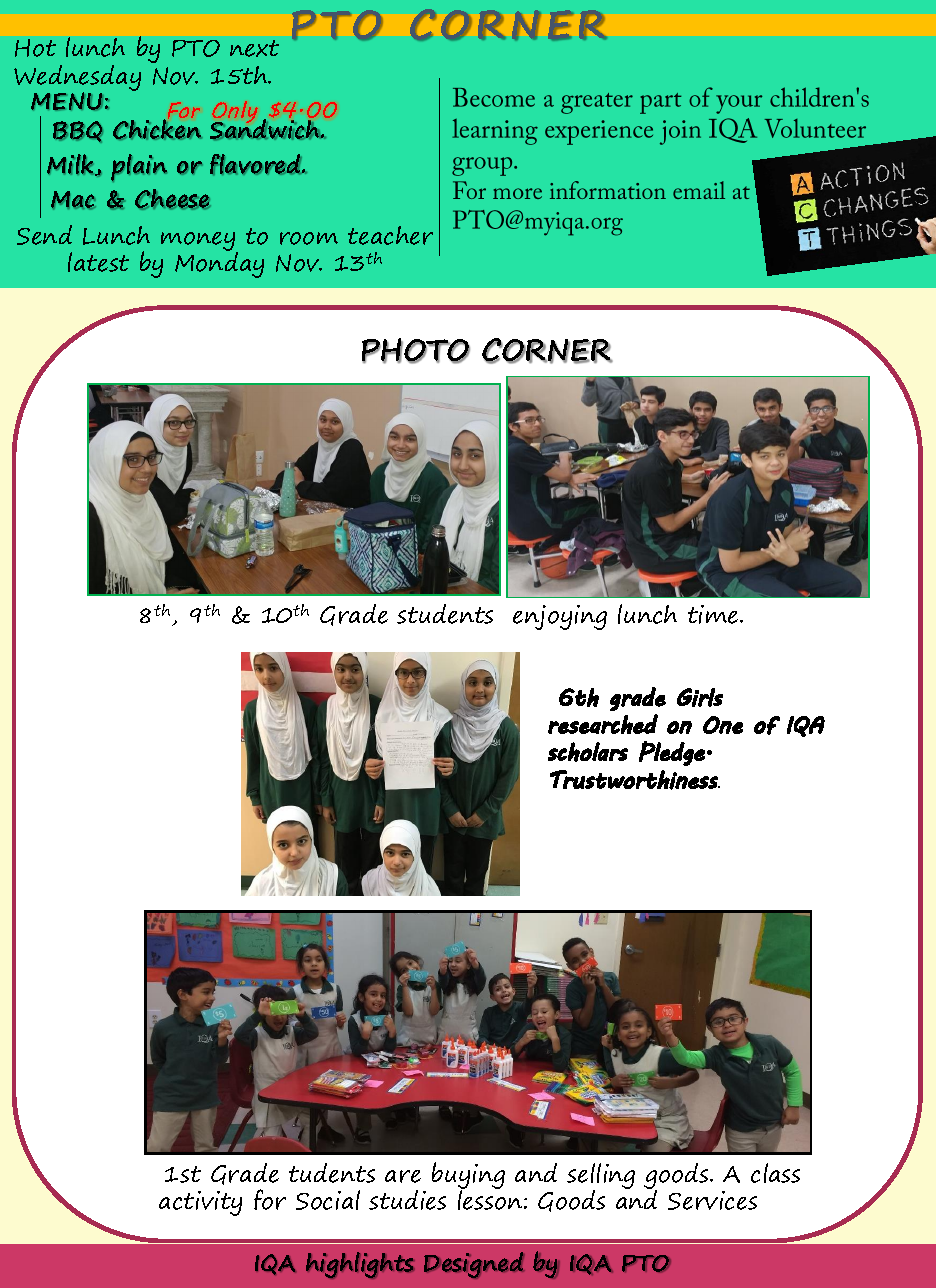 The image size is (936, 1288). I want to click on Social, so click(328, 1200).
